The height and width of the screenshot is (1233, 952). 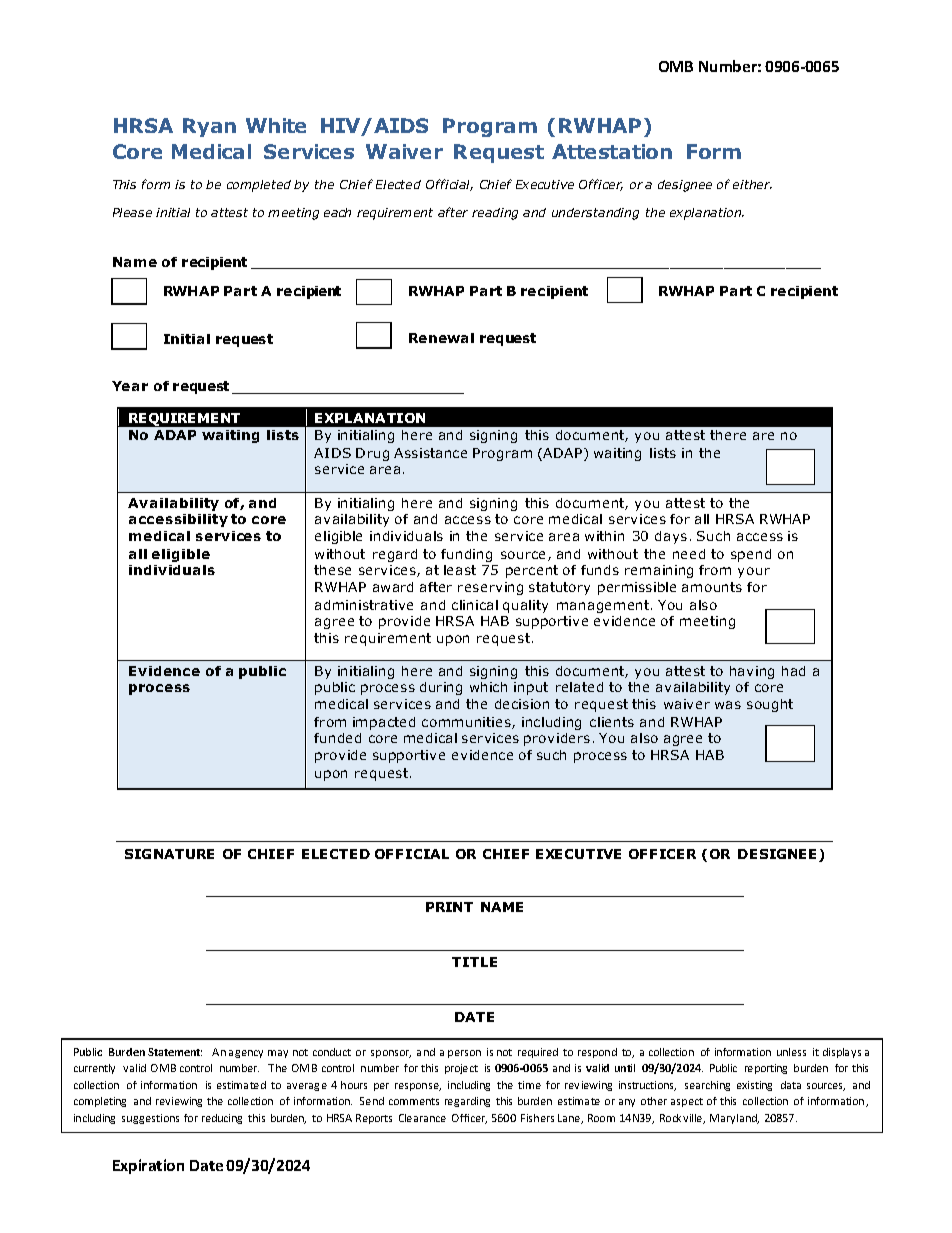 I want to click on Clearance, so click(x=422, y=1118).
